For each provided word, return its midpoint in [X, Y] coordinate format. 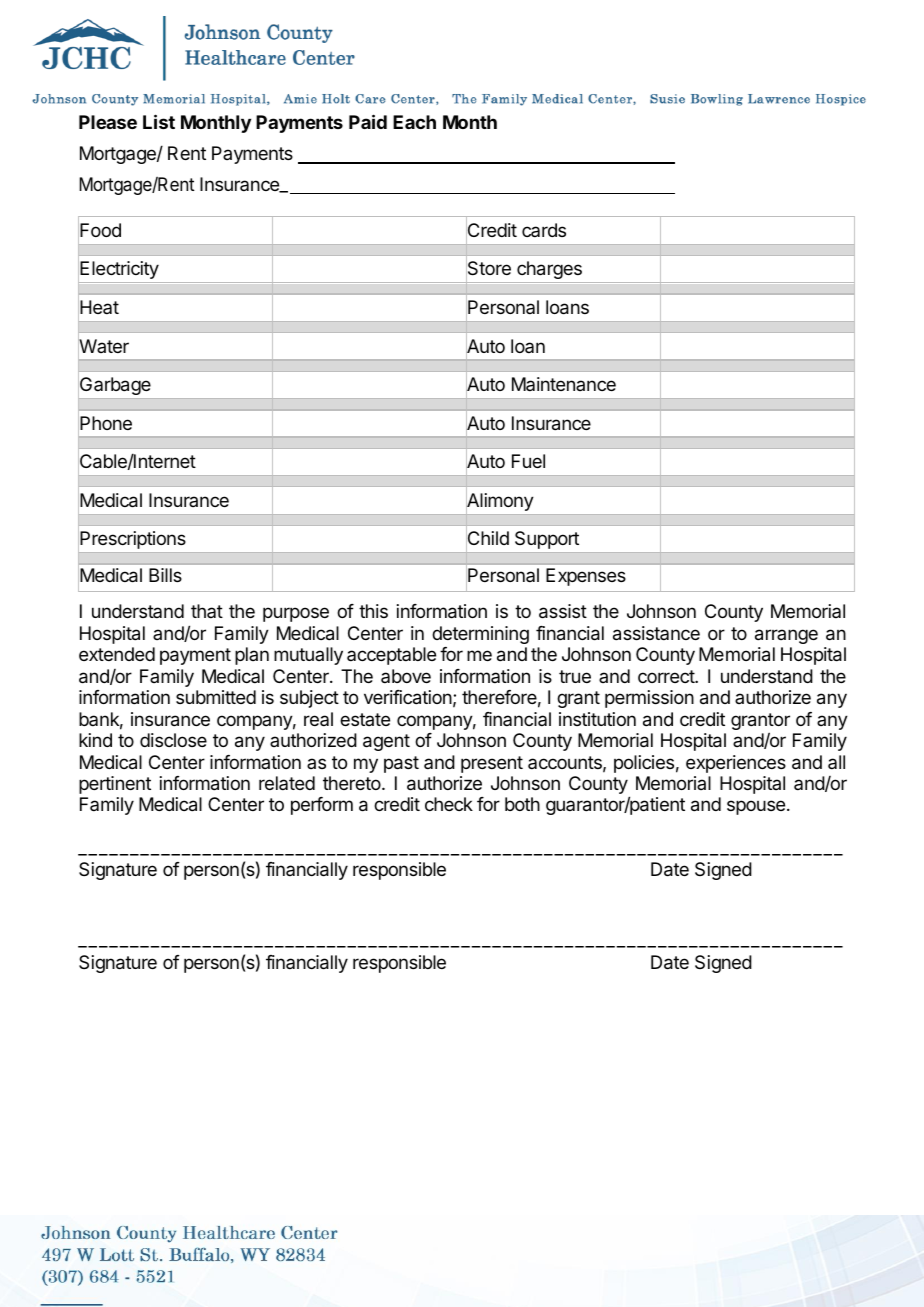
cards [544, 230]
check [449, 804]
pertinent [115, 785]
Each [414, 122]
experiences [736, 764]
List [159, 121]
